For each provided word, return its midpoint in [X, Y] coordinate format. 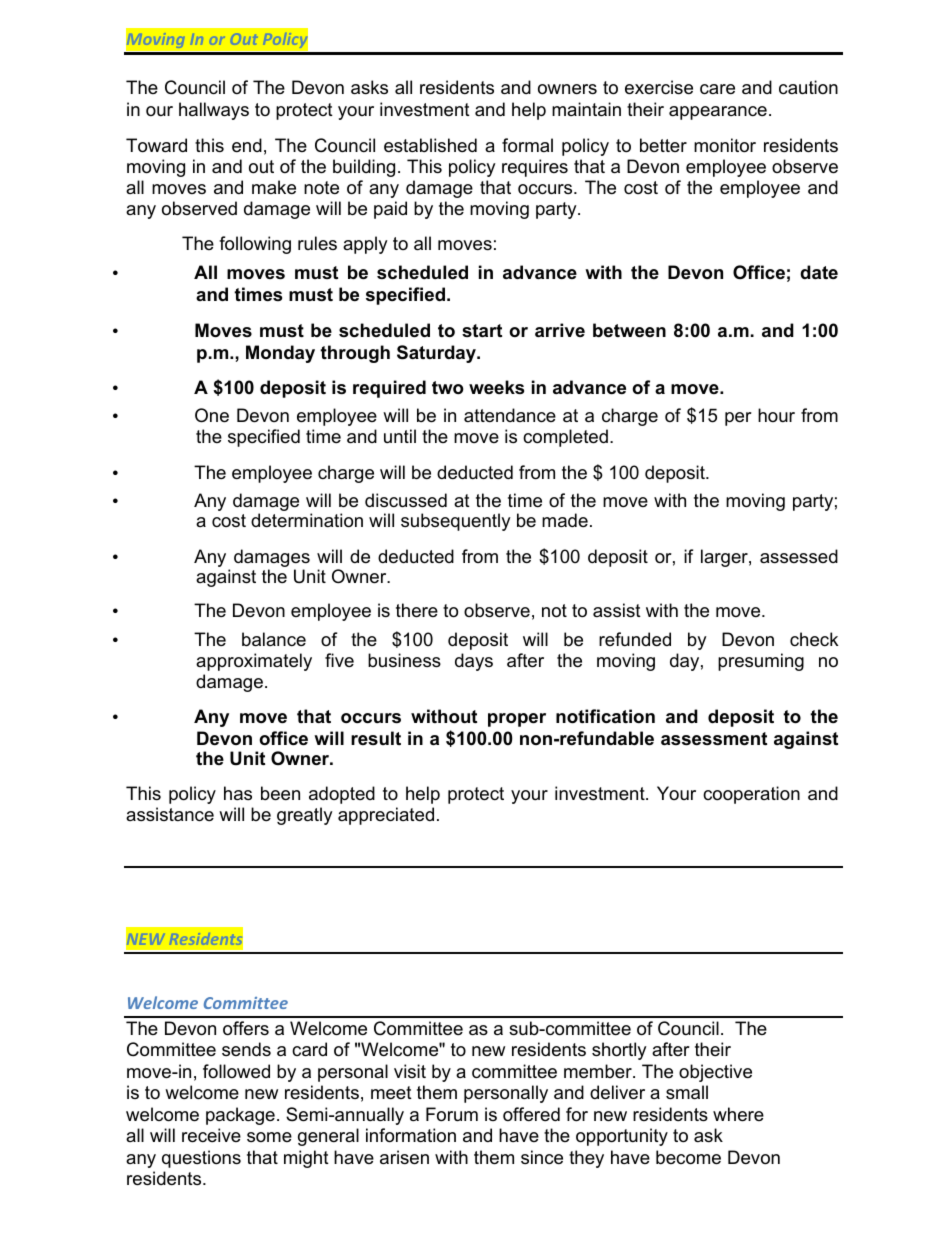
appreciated [386, 816]
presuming [761, 662]
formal [527, 145]
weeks [496, 387]
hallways [214, 111]
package [240, 1116]
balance [274, 639]
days [474, 662]
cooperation [751, 795]
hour [776, 415]
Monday [280, 354]
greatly [305, 816]
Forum [452, 1114]
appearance [718, 113]
